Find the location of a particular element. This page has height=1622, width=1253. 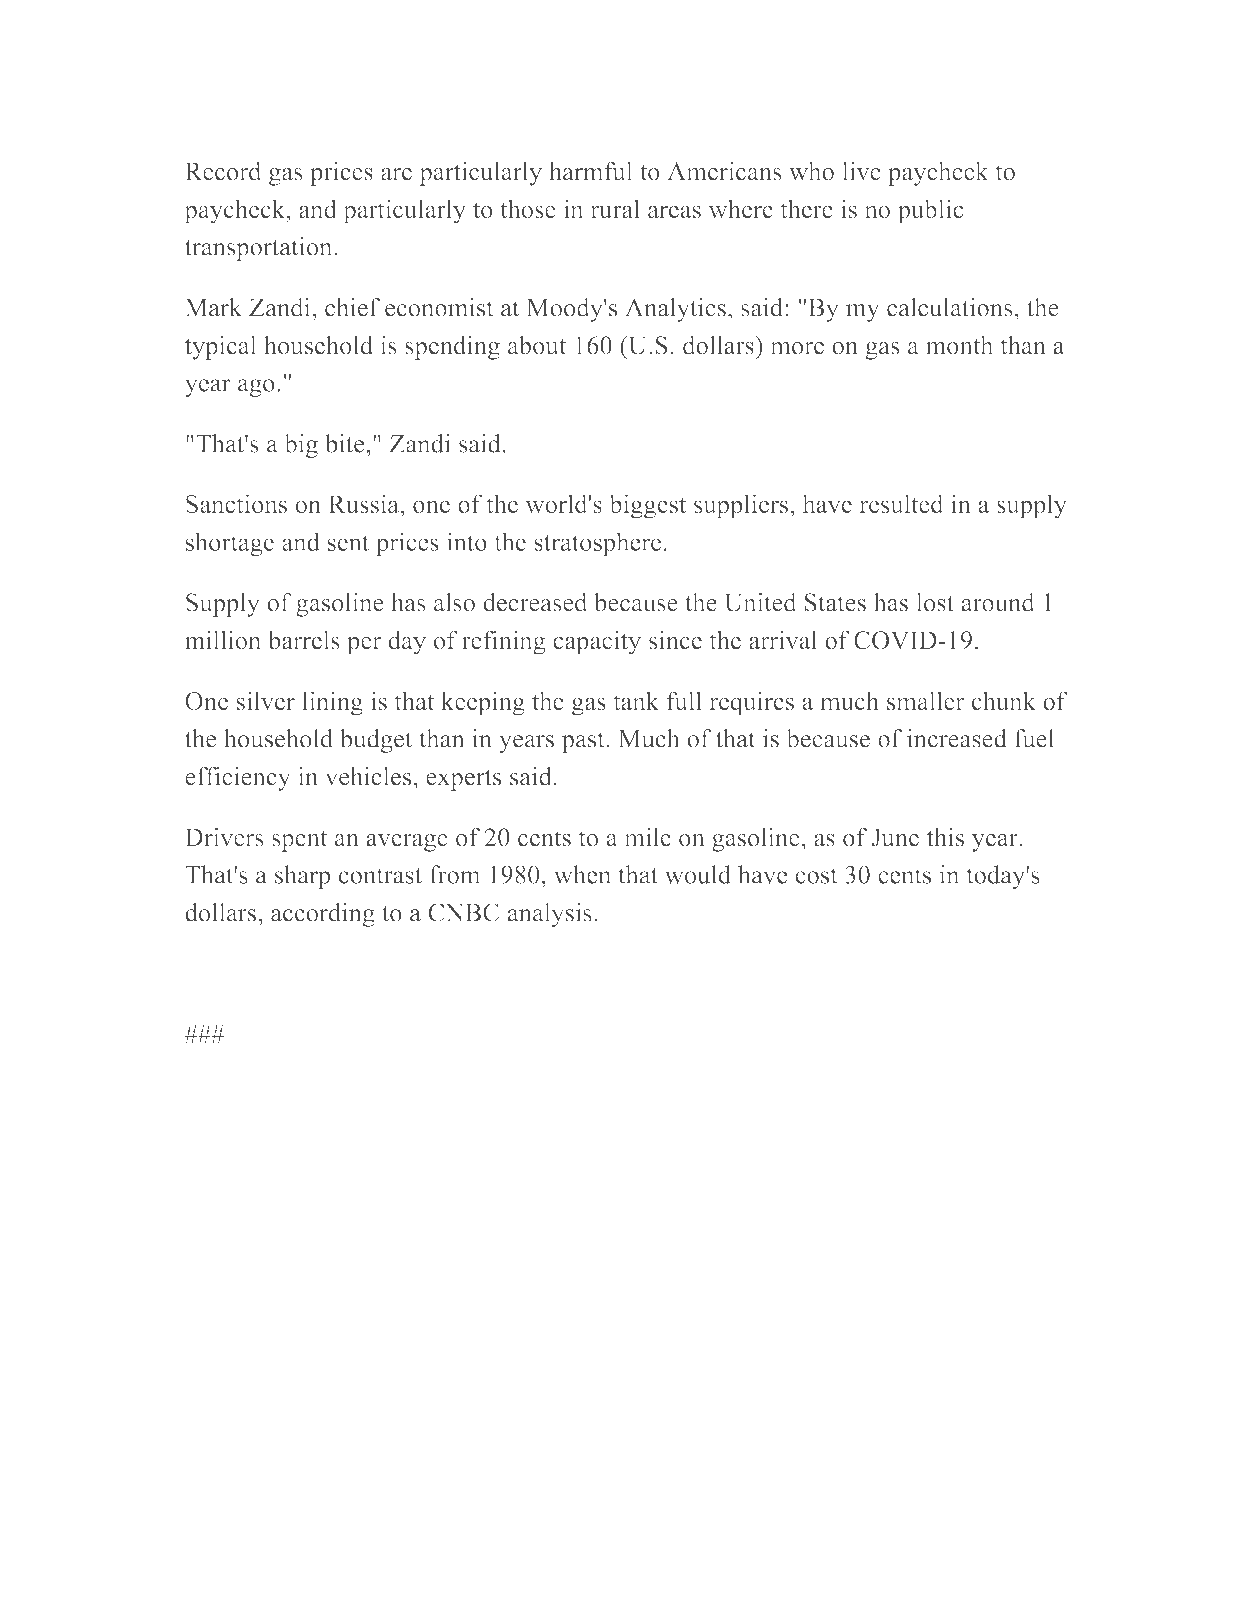

resulted is located at coordinates (901, 503).
